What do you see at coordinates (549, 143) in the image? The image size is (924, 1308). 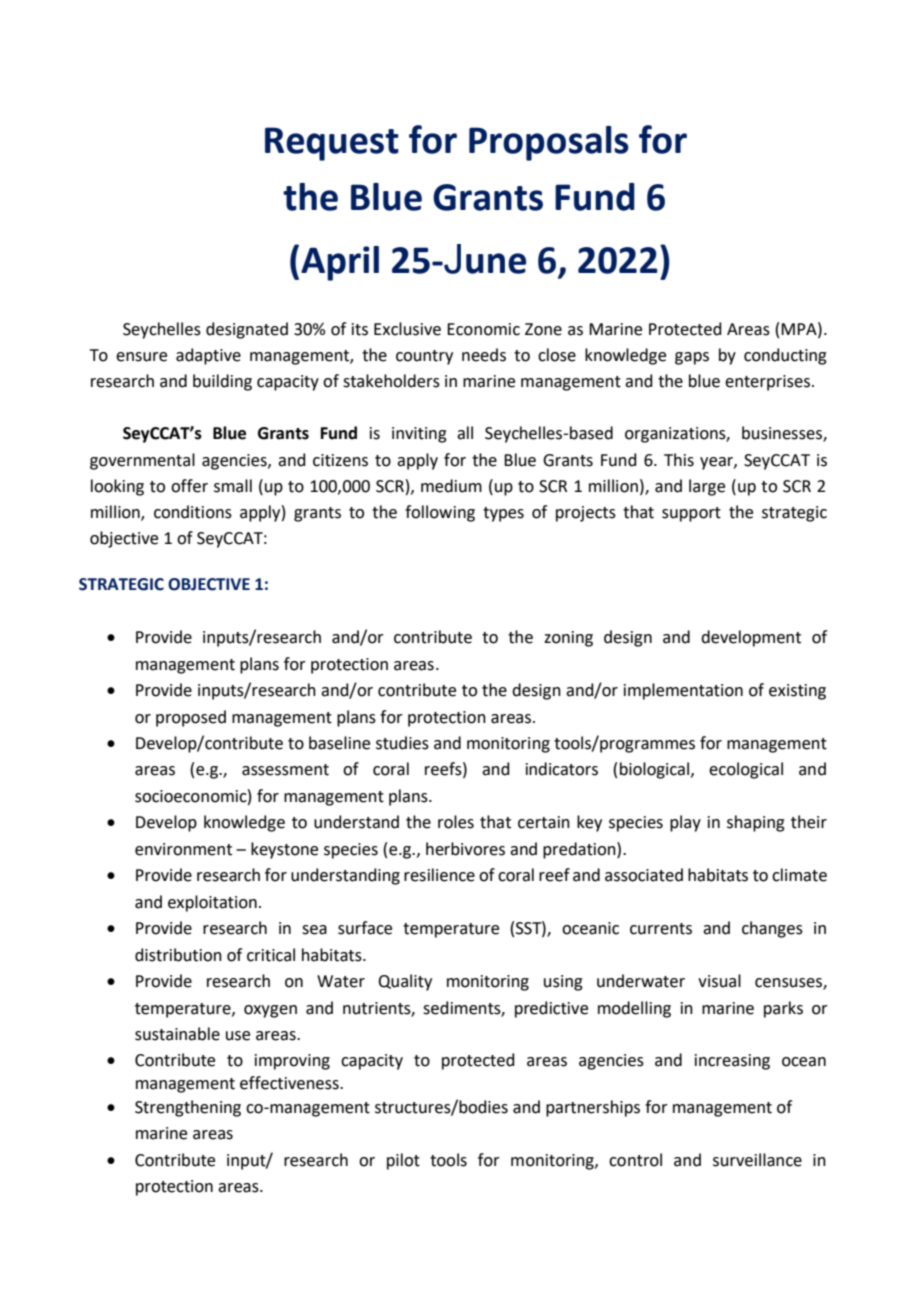 I see `Proposals` at bounding box center [549, 143].
